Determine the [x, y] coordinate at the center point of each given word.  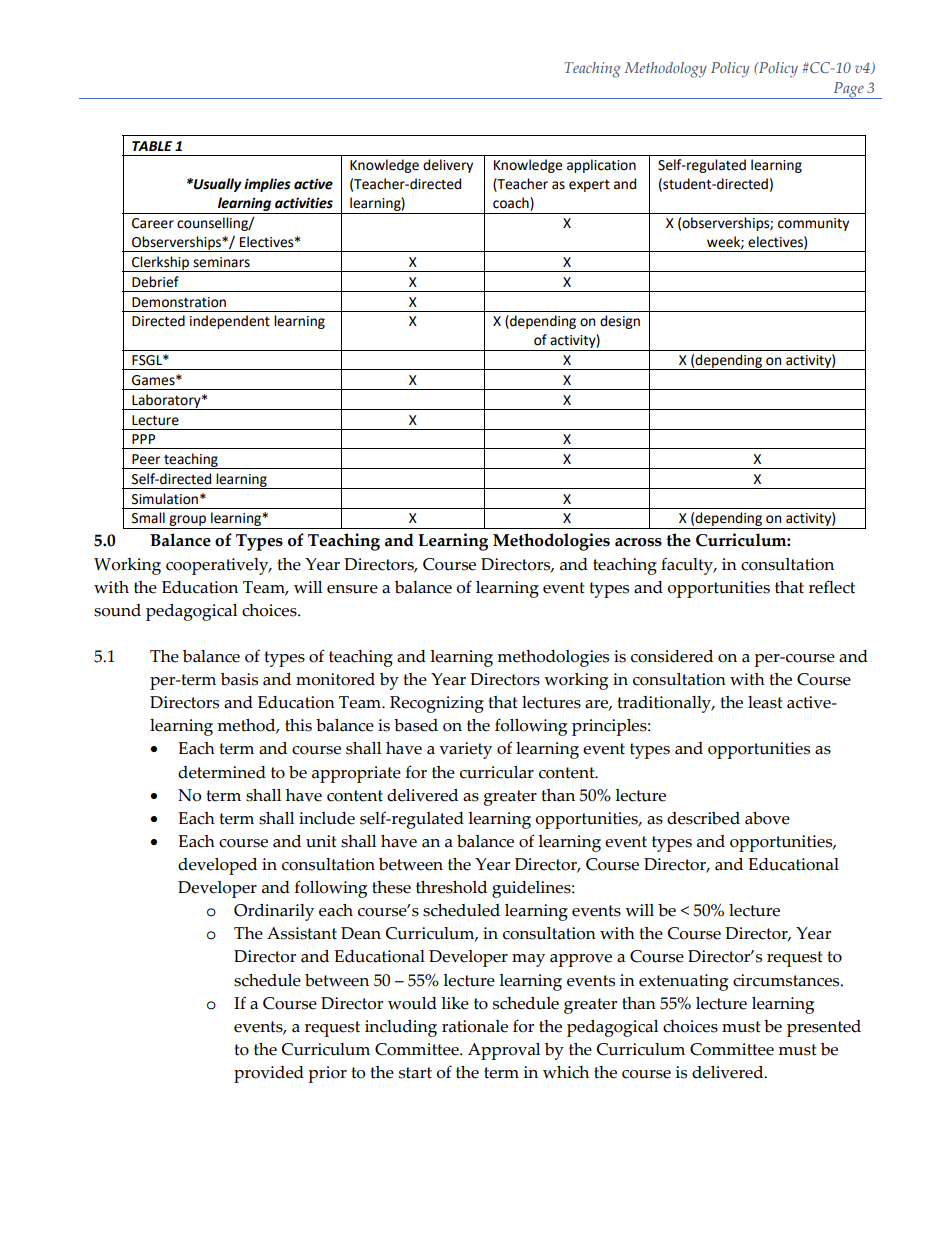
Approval [504, 1051]
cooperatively [218, 566]
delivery [448, 166]
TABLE [152, 146]
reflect [832, 587]
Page [848, 90]
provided [269, 1074]
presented [824, 1028]
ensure [352, 589]
